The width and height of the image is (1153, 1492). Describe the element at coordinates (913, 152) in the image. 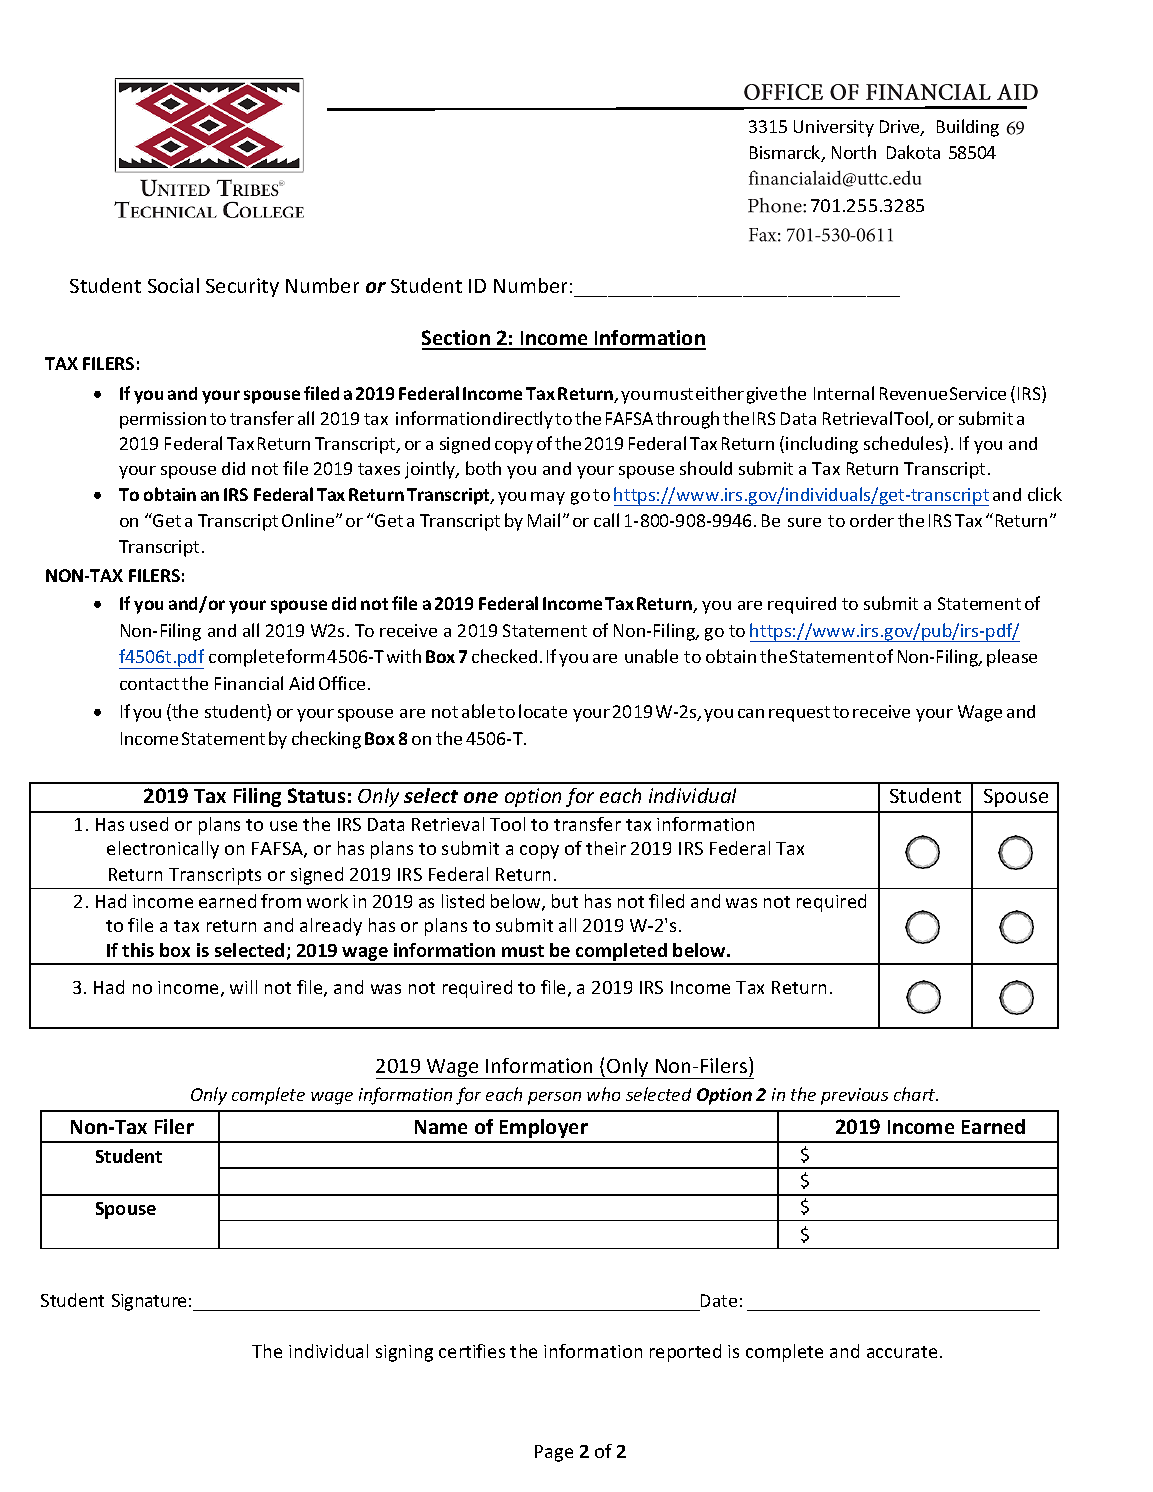

I see `Dakota` at that location.
